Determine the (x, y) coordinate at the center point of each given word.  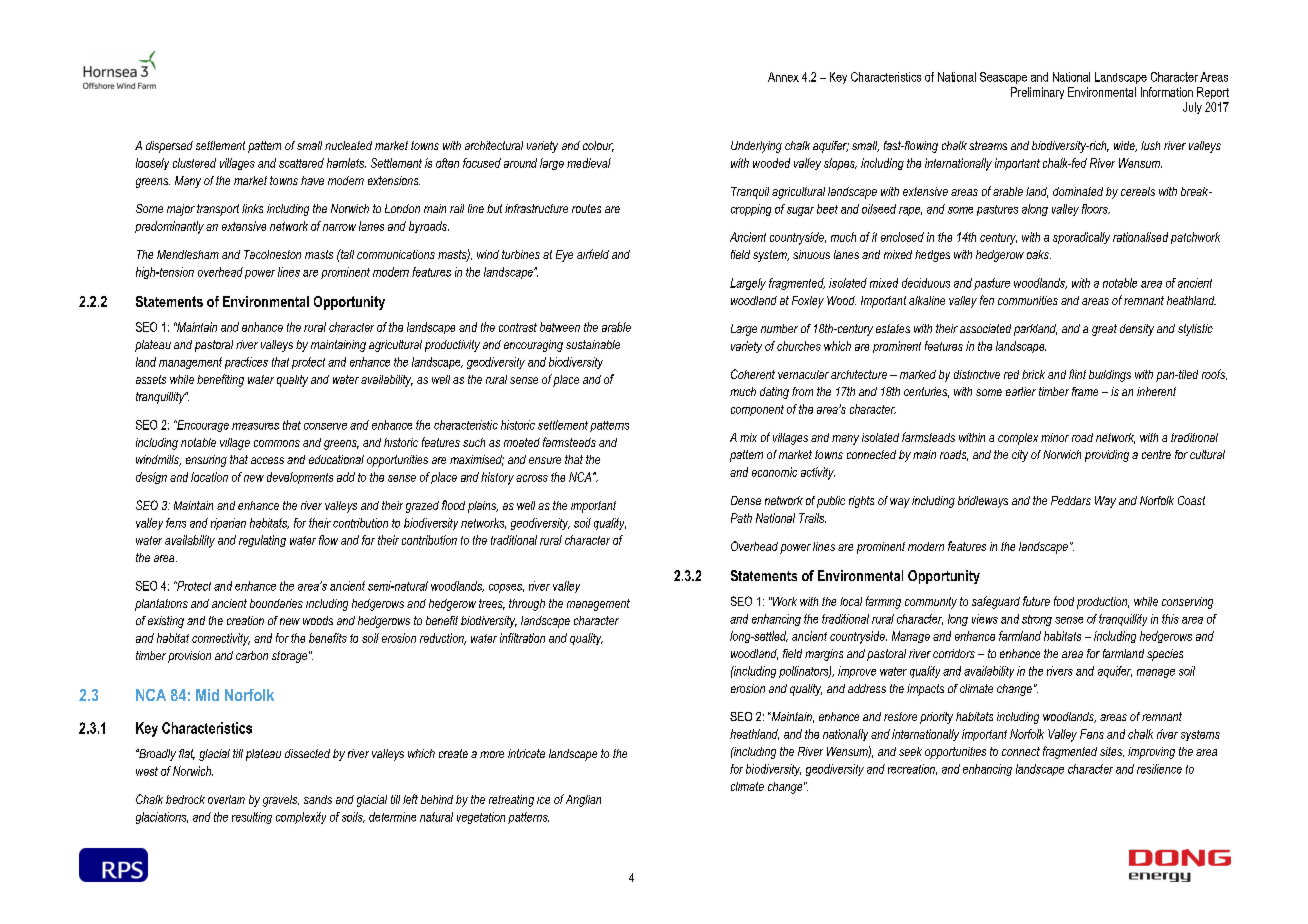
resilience (1159, 769)
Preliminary (1037, 93)
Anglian (583, 801)
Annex (783, 77)
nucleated (348, 145)
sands (318, 799)
